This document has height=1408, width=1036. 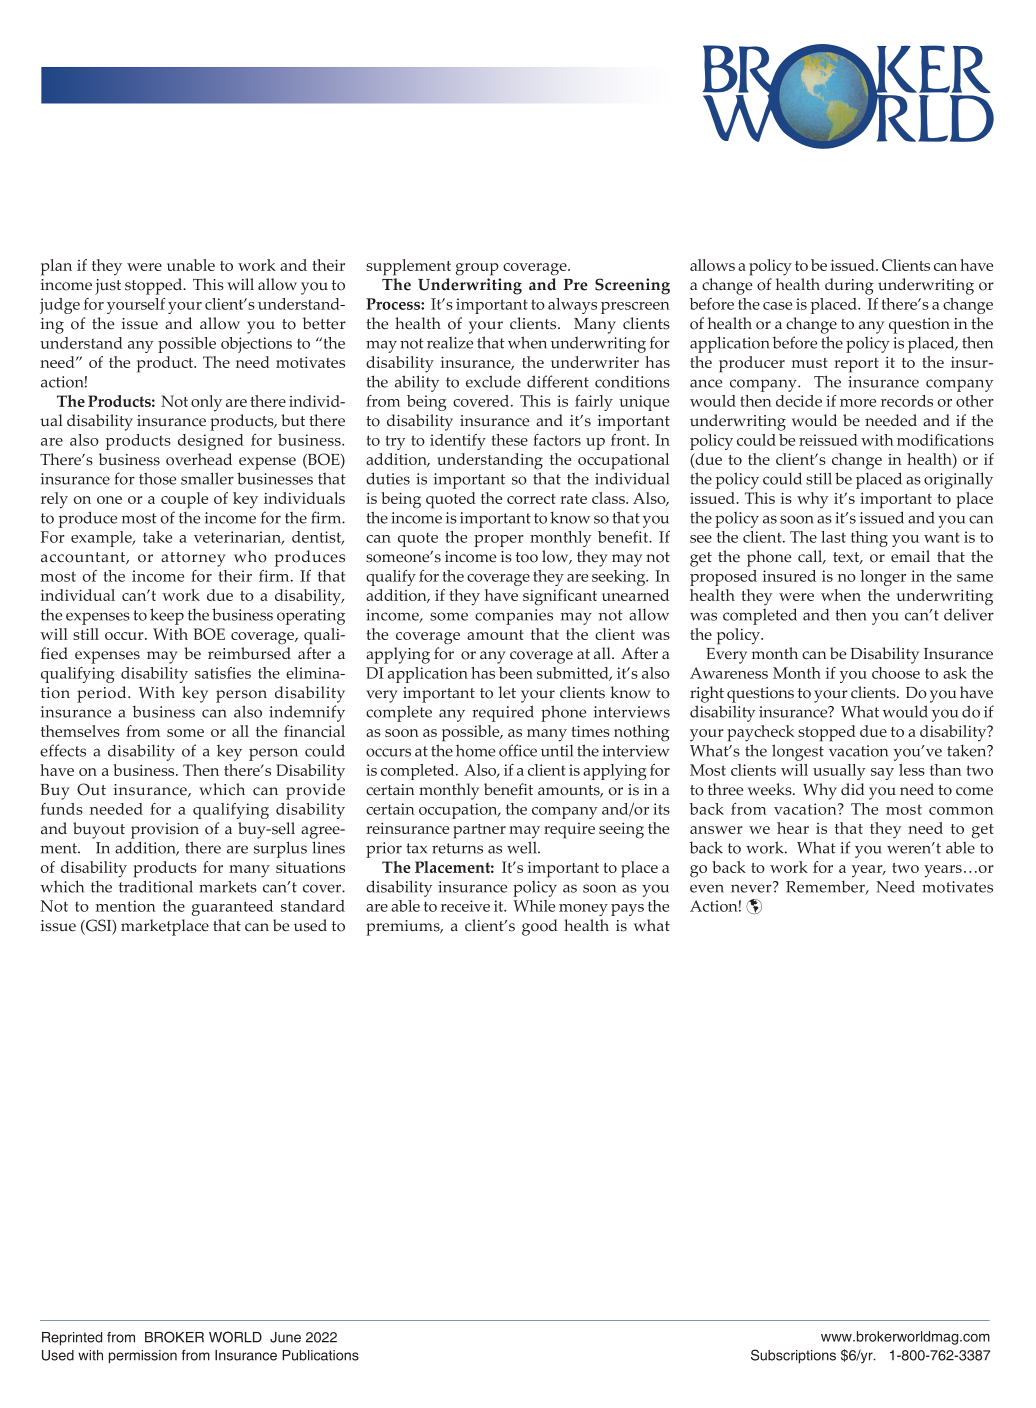 I want to click on good, so click(x=540, y=927).
